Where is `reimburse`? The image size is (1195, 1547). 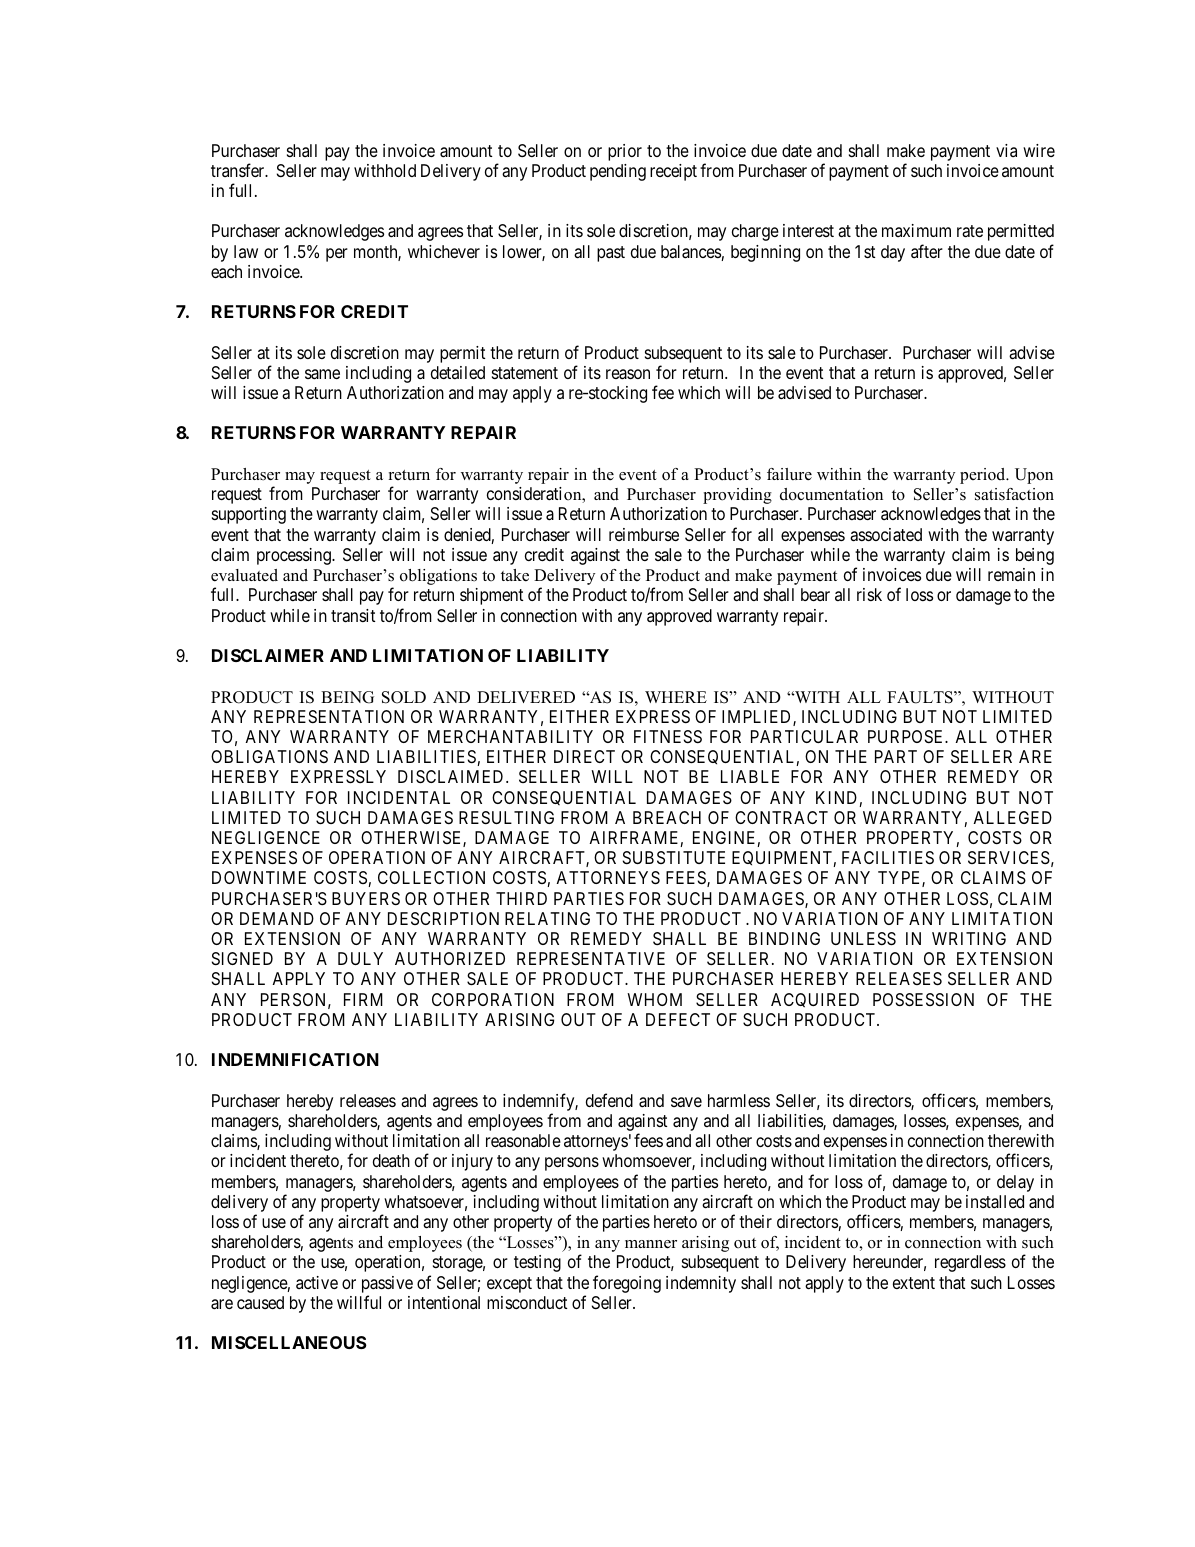
reimburse is located at coordinates (644, 534).
